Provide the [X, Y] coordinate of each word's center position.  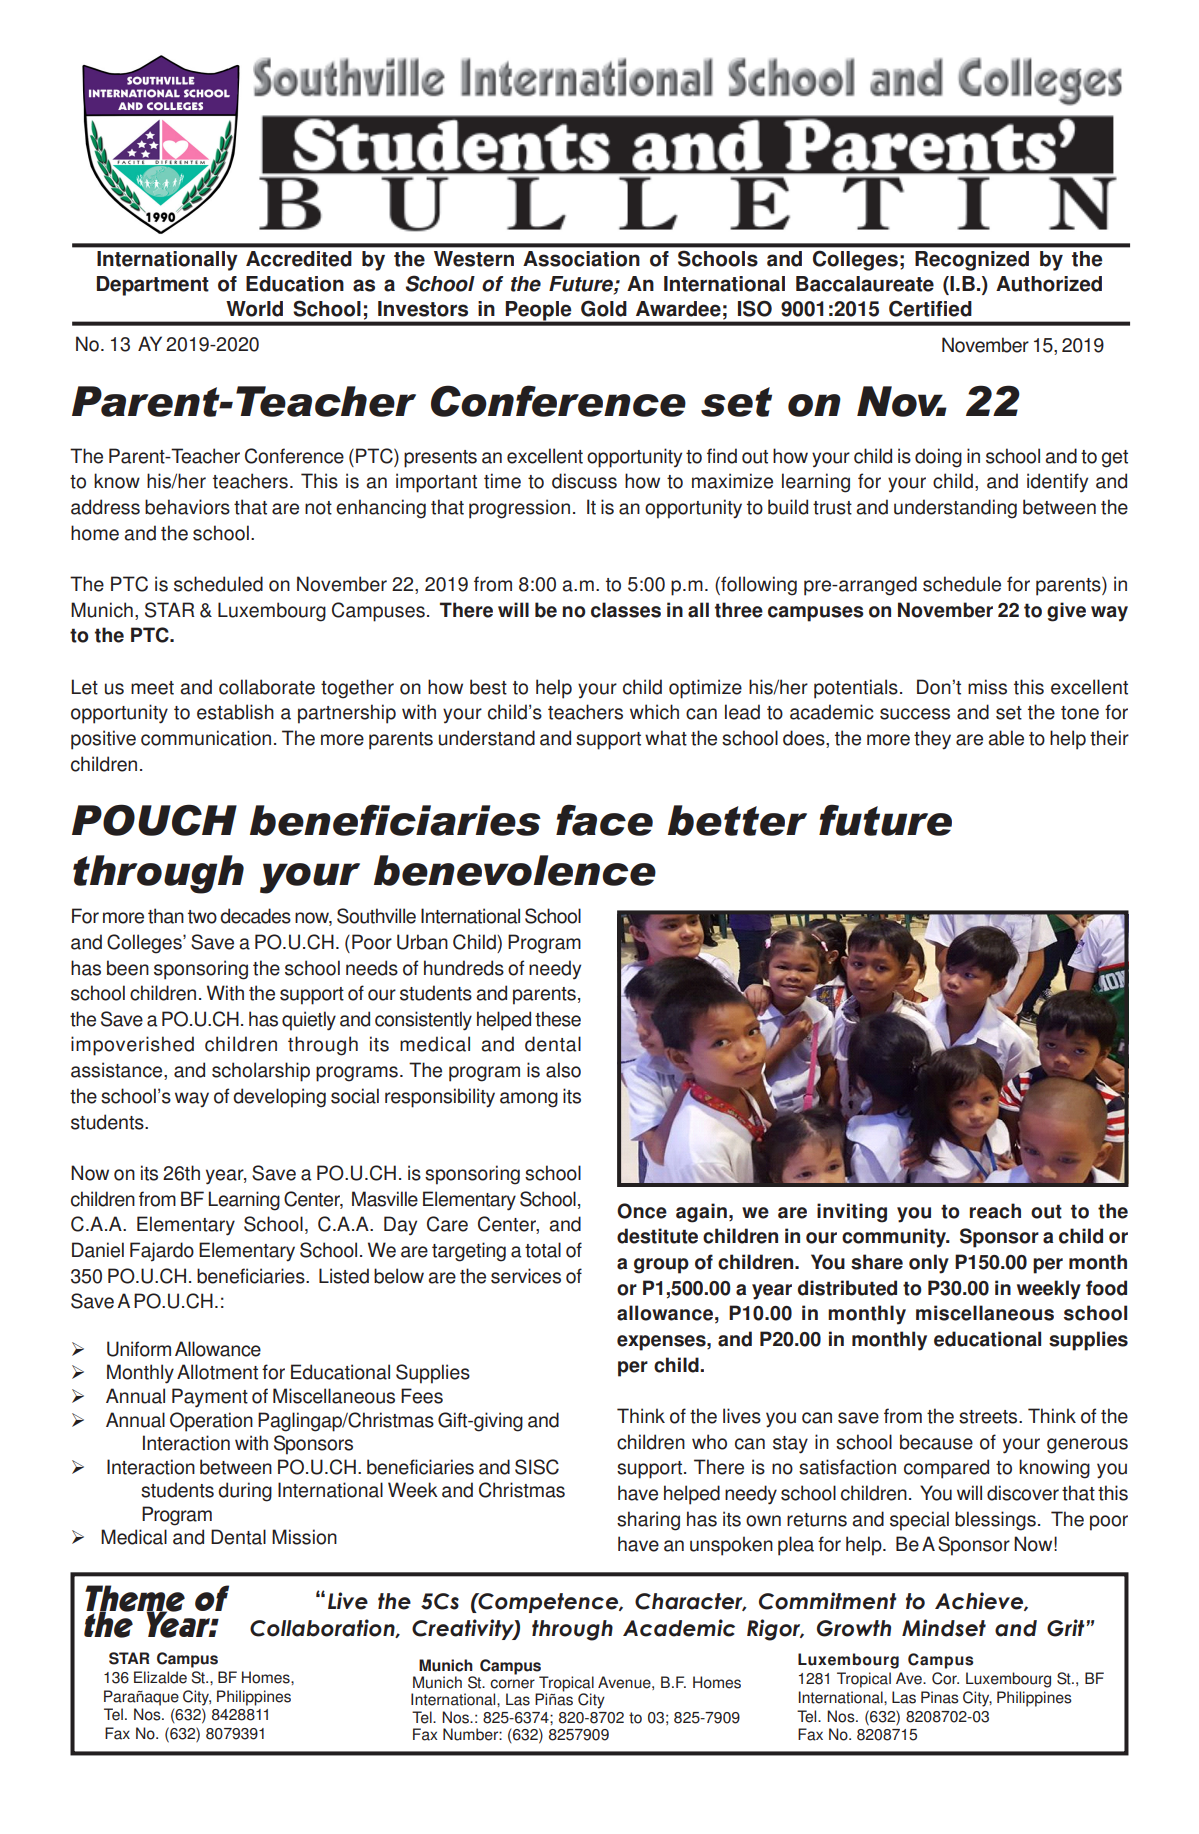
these [558, 1019]
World [254, 309]
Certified [930, 308]
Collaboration [323, 1628]
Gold [604, 308]
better [737, 820]
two [202, 917]
